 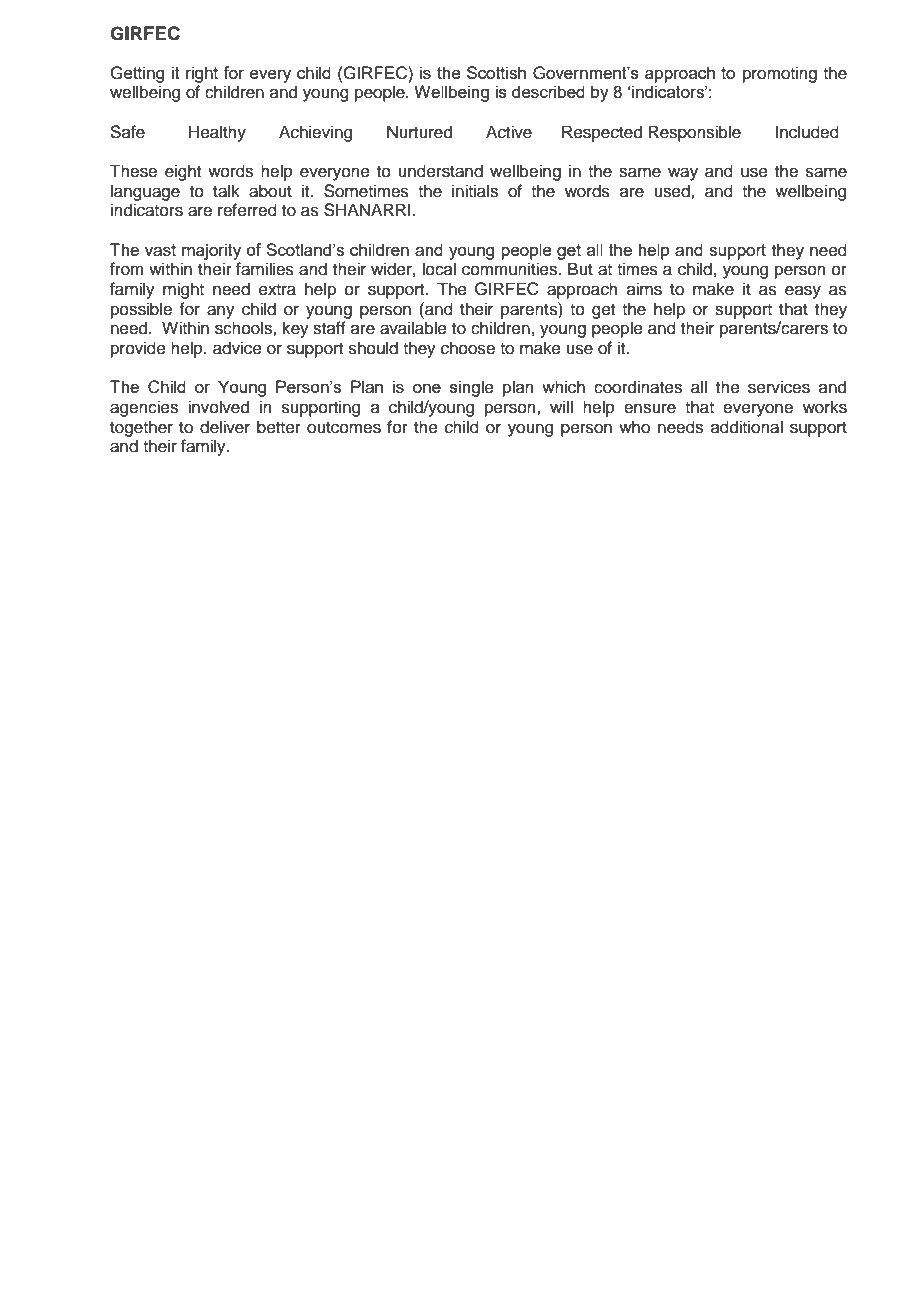 What do you see at coordinates (202, 74) in the screenshot?
I see `right` at bounding box center [202, 74].
